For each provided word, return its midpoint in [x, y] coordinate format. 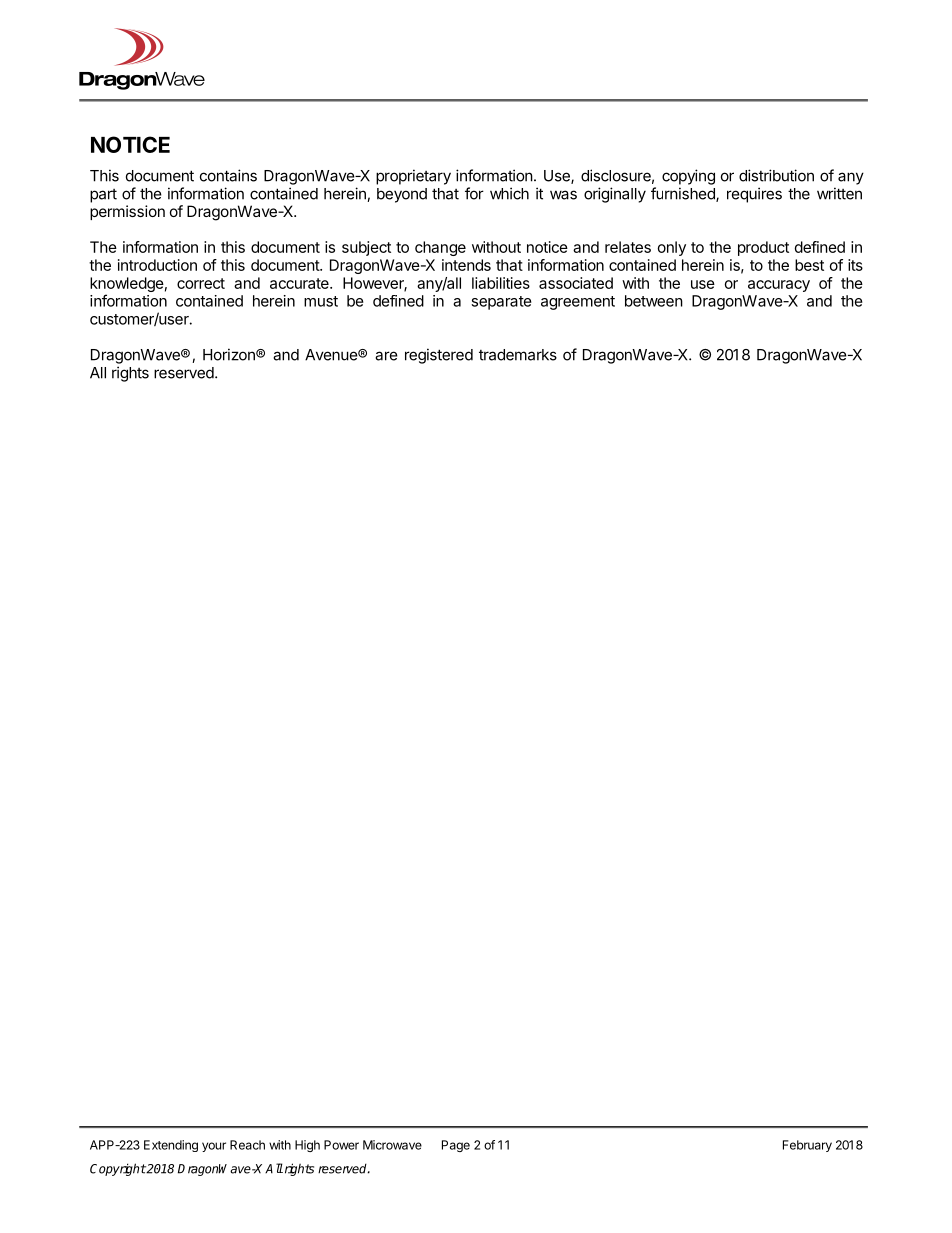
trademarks [518, 355]
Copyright [118, 1169]
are [386, 356]
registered [439, 356]
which [509, 193]
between [654, 301]
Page [456, 1146]
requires [754, 195]
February [807, 1146]
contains [228, 175]
